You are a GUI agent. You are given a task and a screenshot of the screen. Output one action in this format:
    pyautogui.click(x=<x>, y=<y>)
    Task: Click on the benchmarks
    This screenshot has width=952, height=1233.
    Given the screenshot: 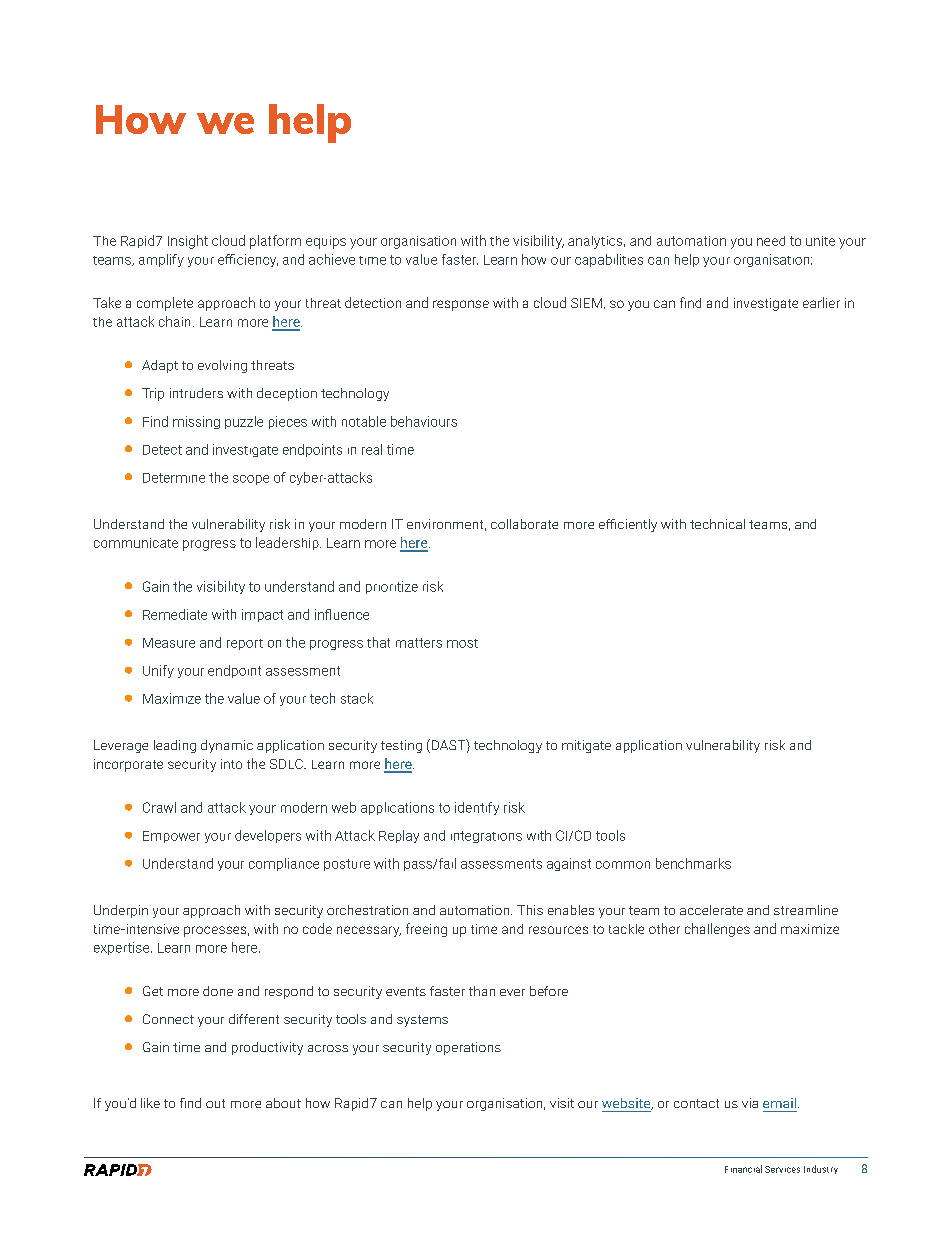 What is the action you would take?
    pyautogui.click(x=693, y=863)
